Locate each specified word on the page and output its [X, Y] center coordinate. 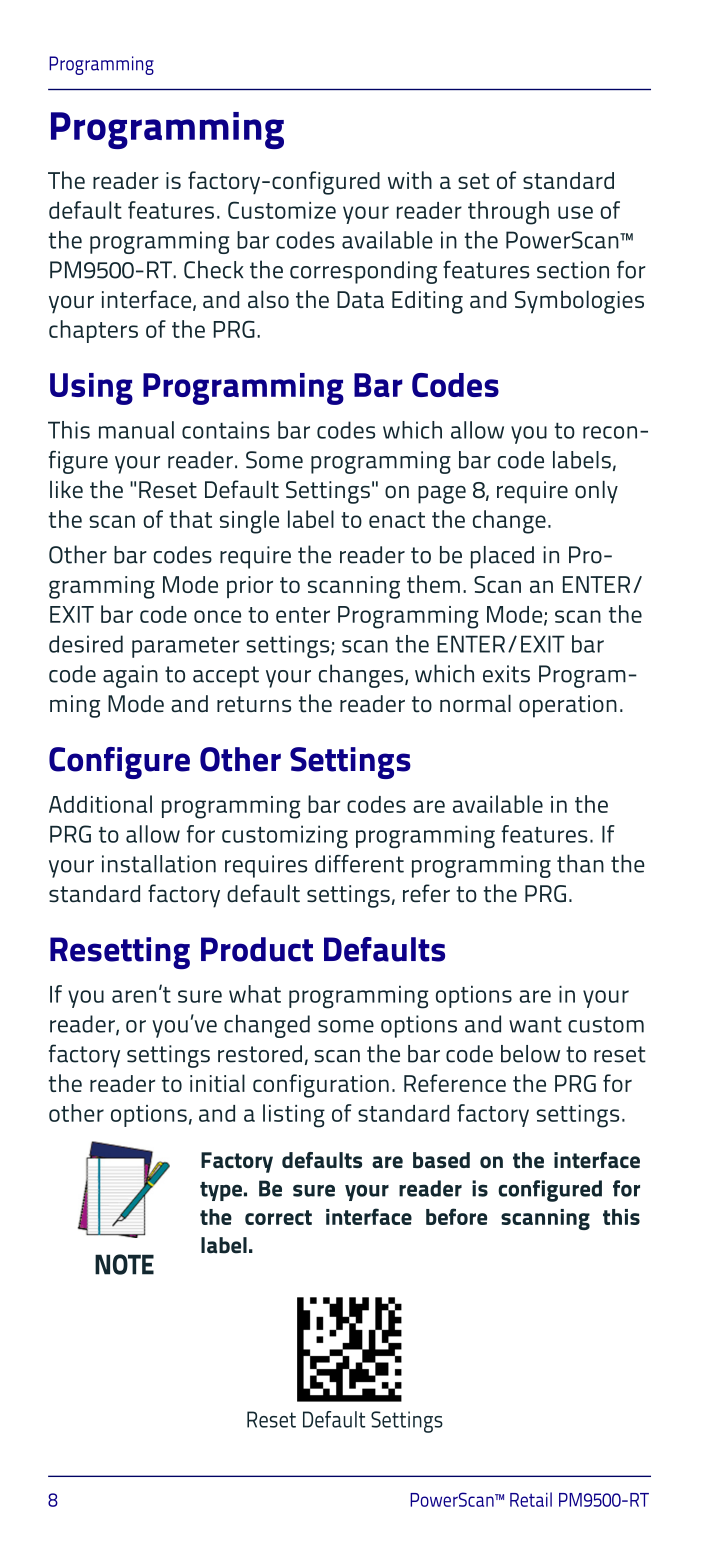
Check [214, 269]
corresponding [363, 272]
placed [502, 557]
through [508, 213]
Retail [531, 1499]
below [530, 1054]
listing [294, 1116]
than [580, 863]
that [190, 519]
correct [278, 1217]
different [359, 864]
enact [397, 520]
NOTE [124, 1264]
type [221, 1191]
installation [159, 864]
